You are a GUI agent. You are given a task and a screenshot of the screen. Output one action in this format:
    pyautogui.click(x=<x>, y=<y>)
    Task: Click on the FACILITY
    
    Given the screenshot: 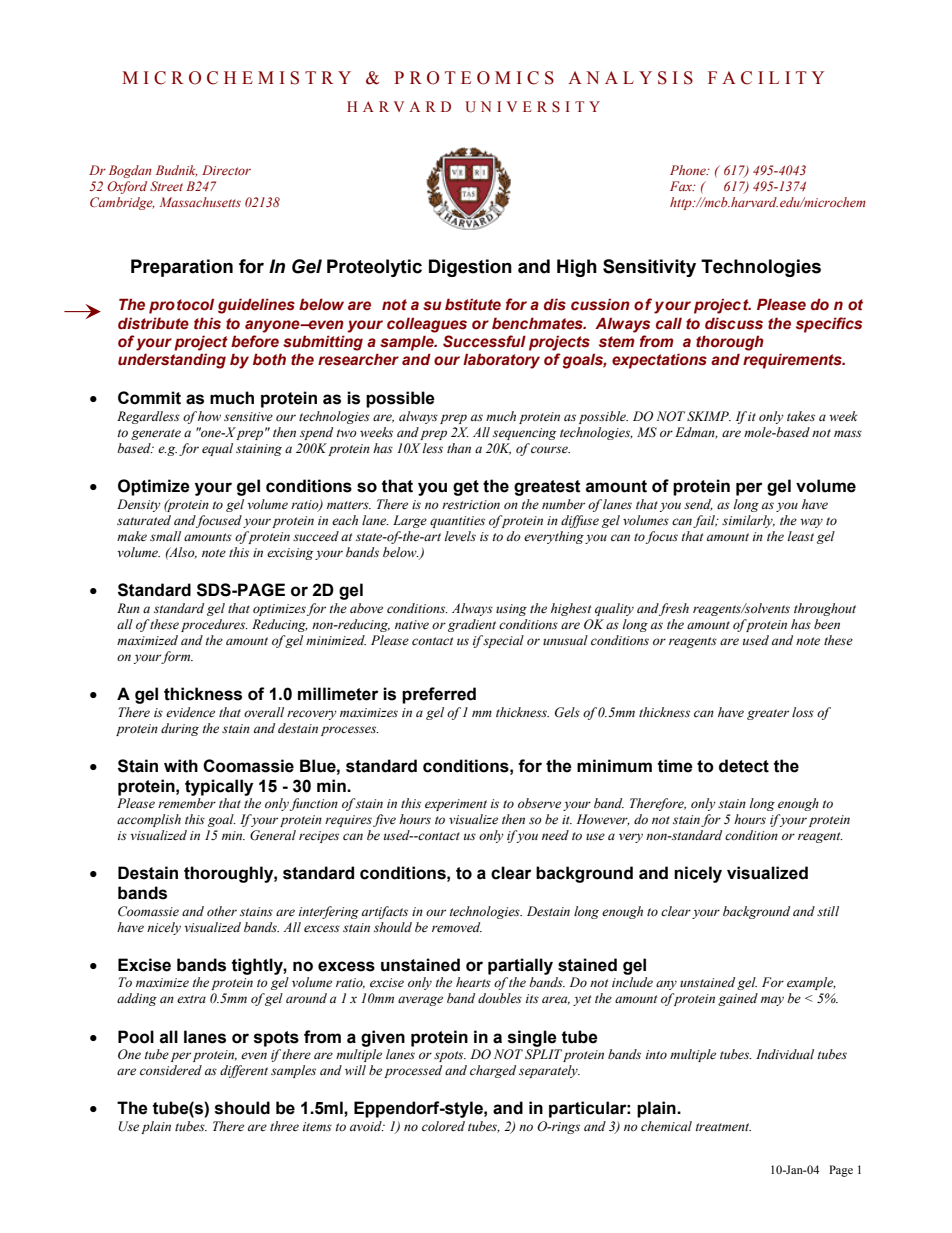 What is the action you would take?
    pyautogui.click(x=766, y=78)
